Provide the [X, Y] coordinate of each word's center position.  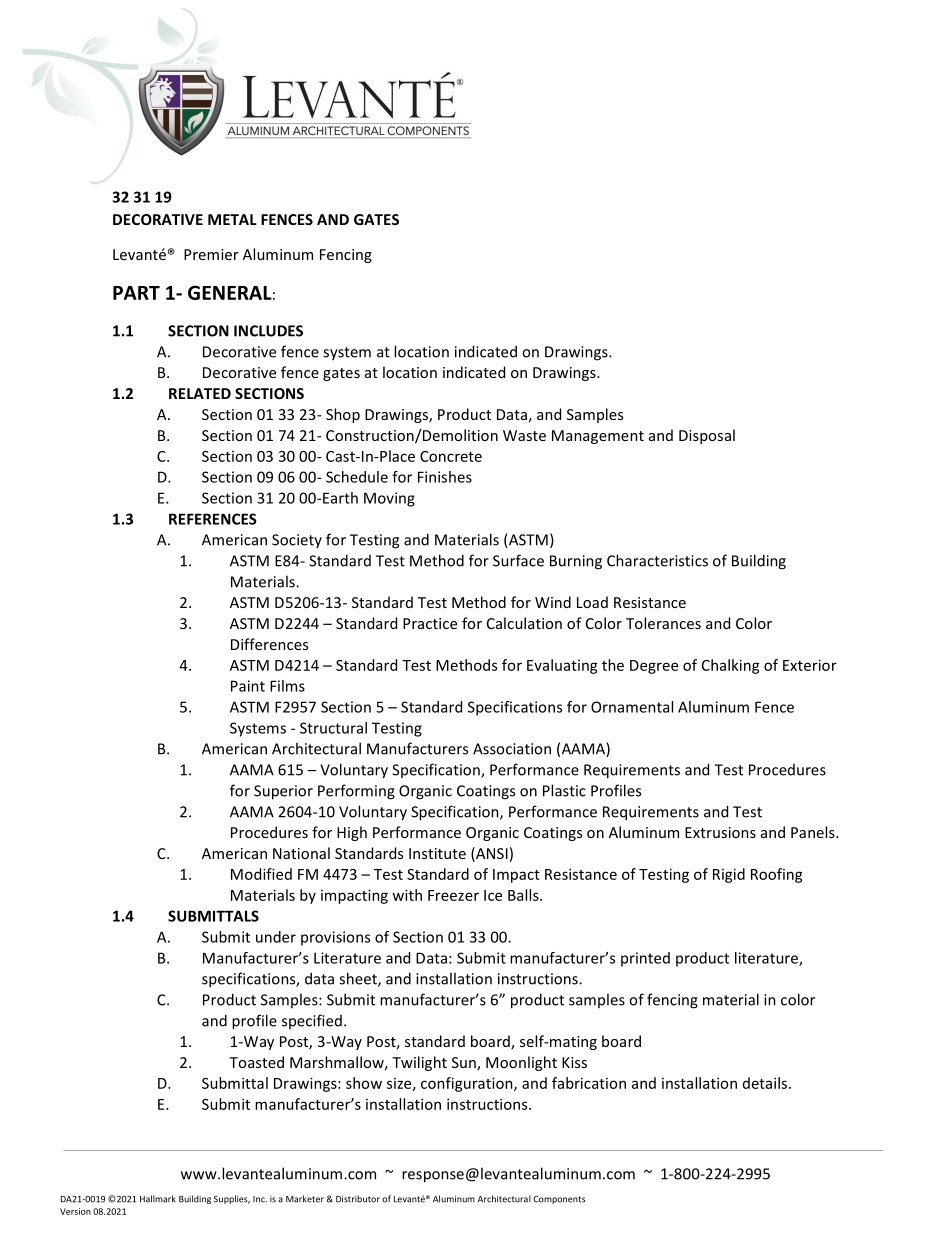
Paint [248, 686]
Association [512, 749]
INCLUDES [268, 331]
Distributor [358, 1199]
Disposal [707, 436]
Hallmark [158, 1199]
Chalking [731, 666]
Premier [211, 254]
